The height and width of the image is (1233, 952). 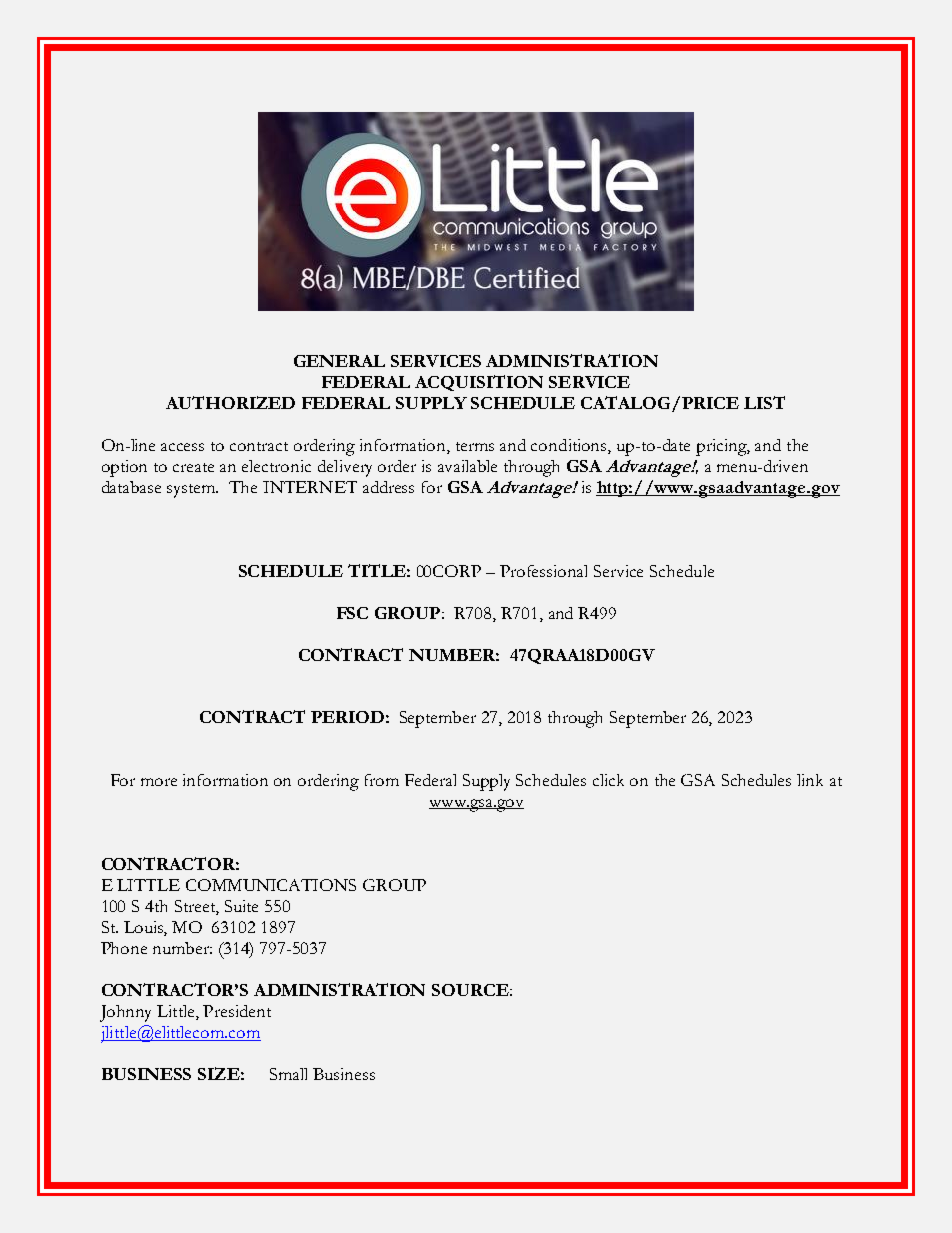 What do you see at coordinates (159, 782) in the image?
I see `more` at bounding box center [159, 782].
